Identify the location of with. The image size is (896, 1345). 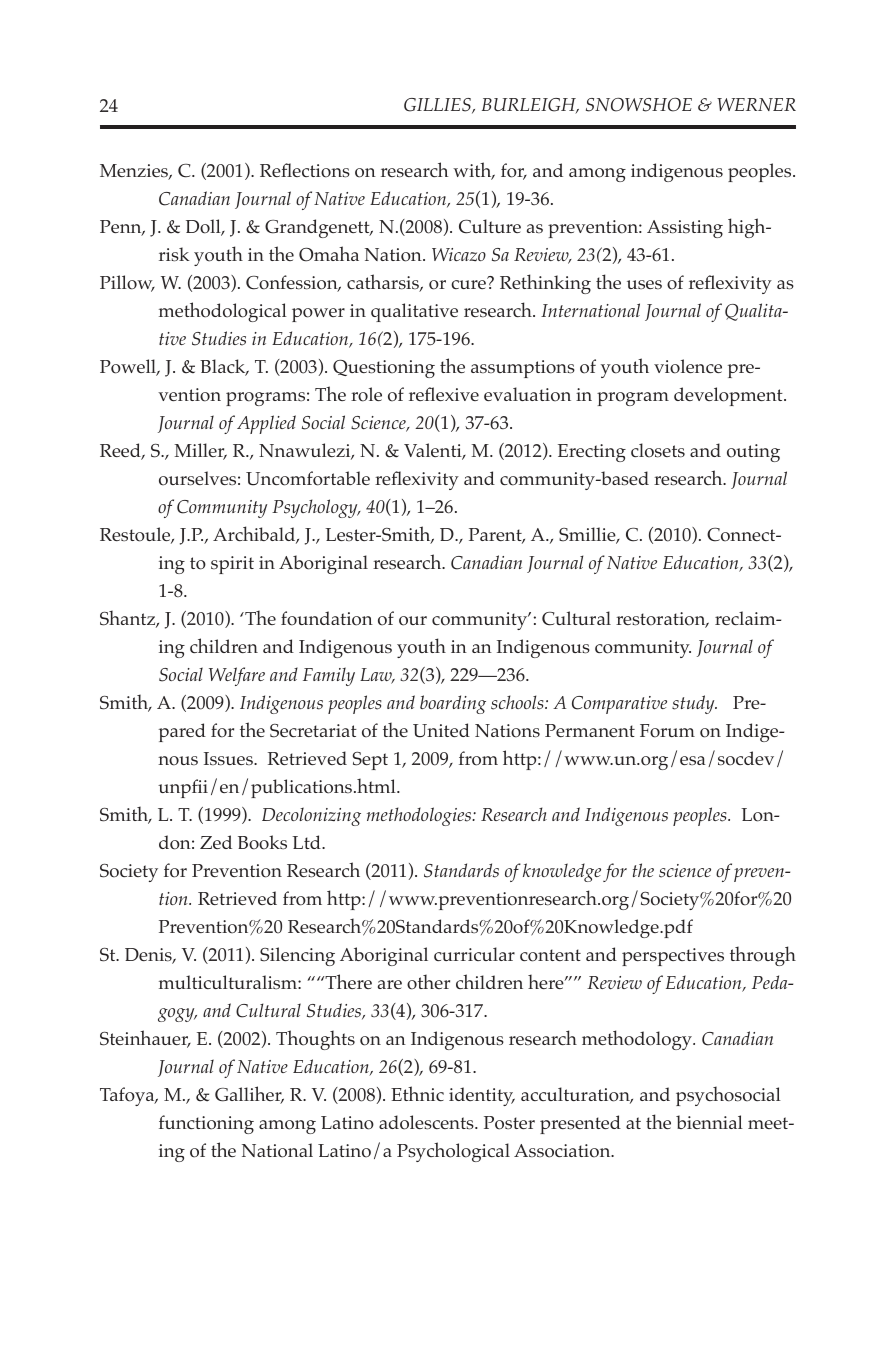
(473, 171).
